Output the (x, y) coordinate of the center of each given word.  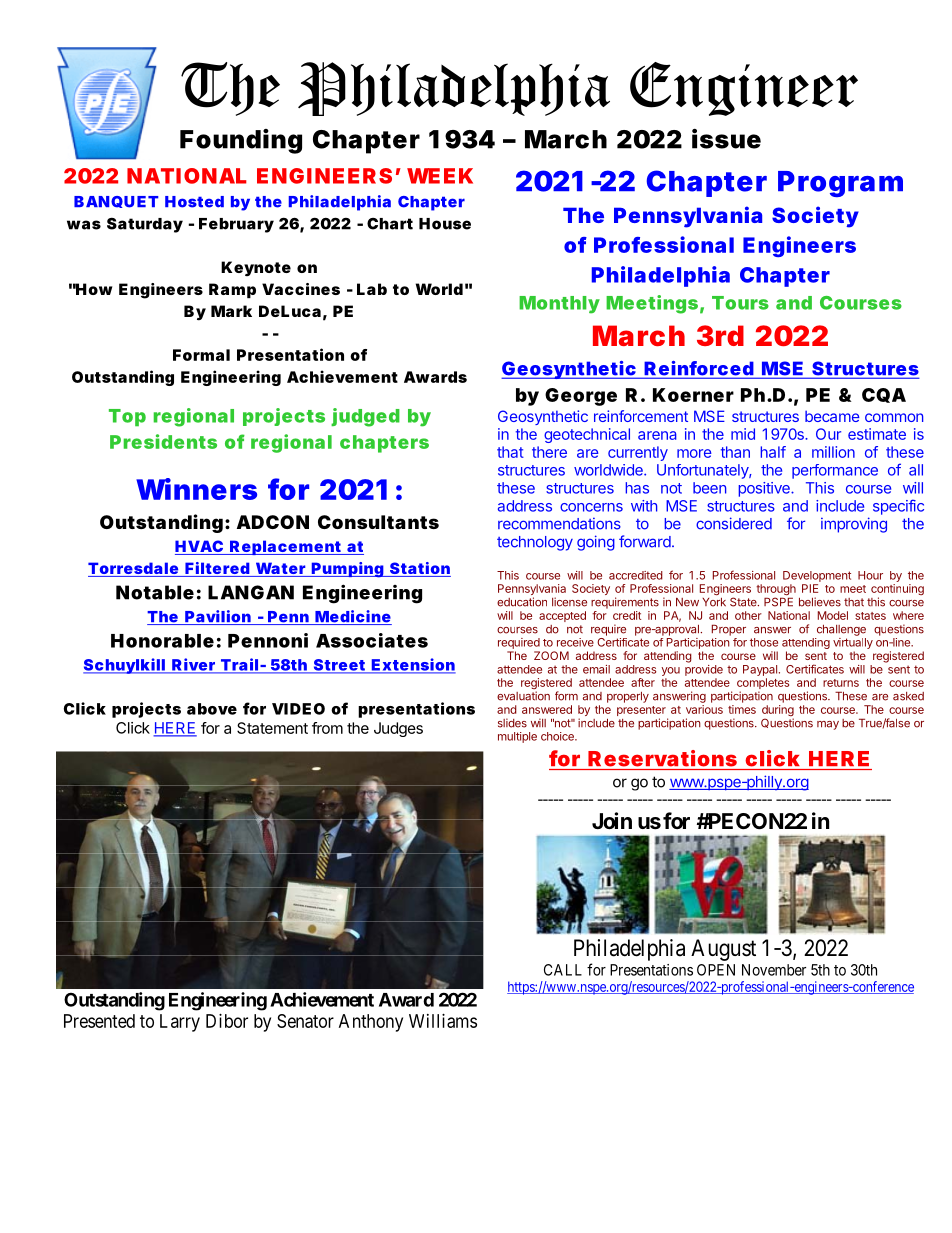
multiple (517, 737)
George (581, 397)
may (828, 725)
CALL (563, 970)
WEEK (440, 176)
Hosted (194, 202)
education (522, 602)
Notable (155, 592)
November (774, 970)
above (212, 709)
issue (726, 139)
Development (817, 576)
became (832, 416)
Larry (180, 1023)
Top (127, 417)
